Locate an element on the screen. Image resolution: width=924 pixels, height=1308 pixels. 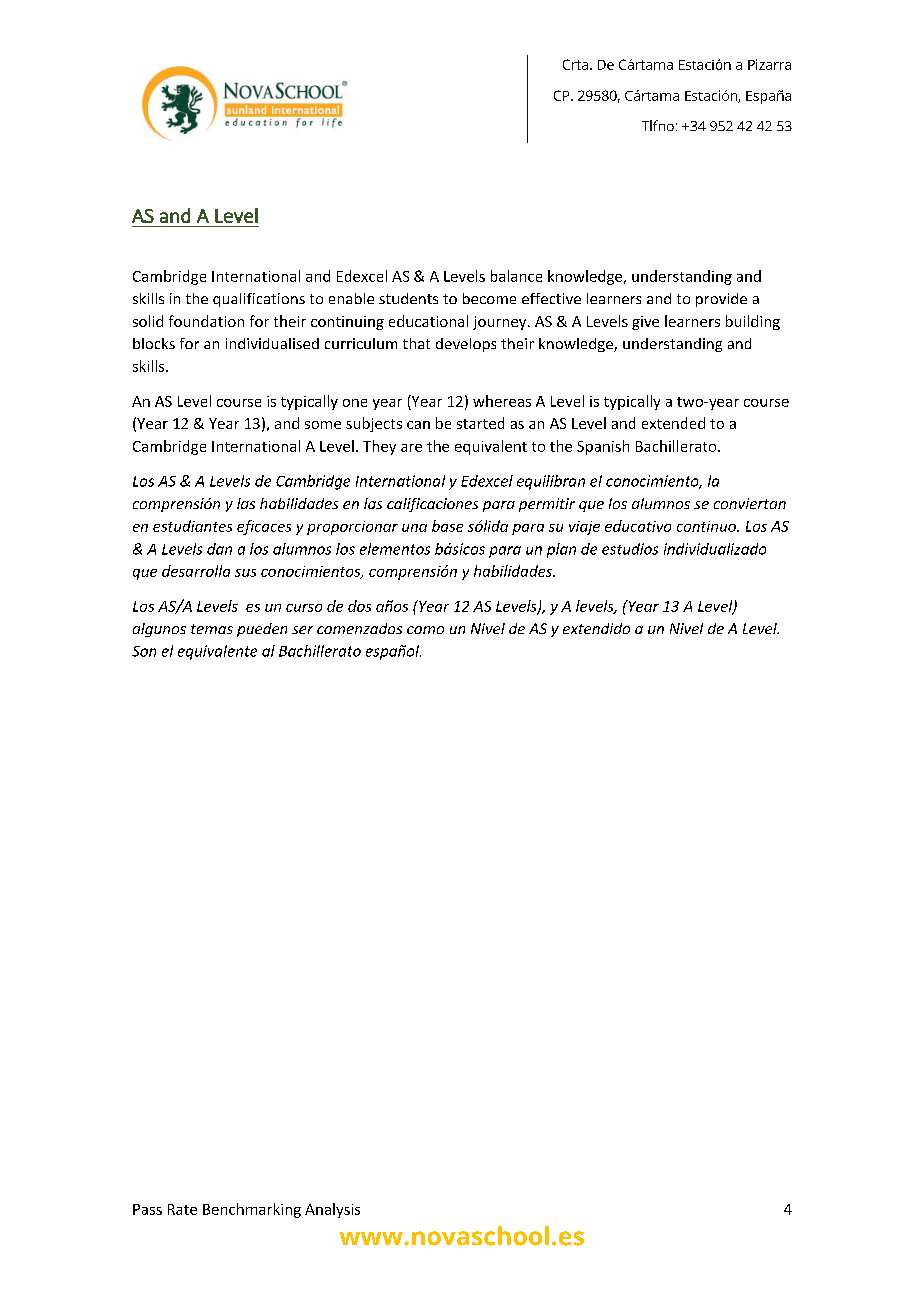
Analysis is located at coordinates (332, 1210).
